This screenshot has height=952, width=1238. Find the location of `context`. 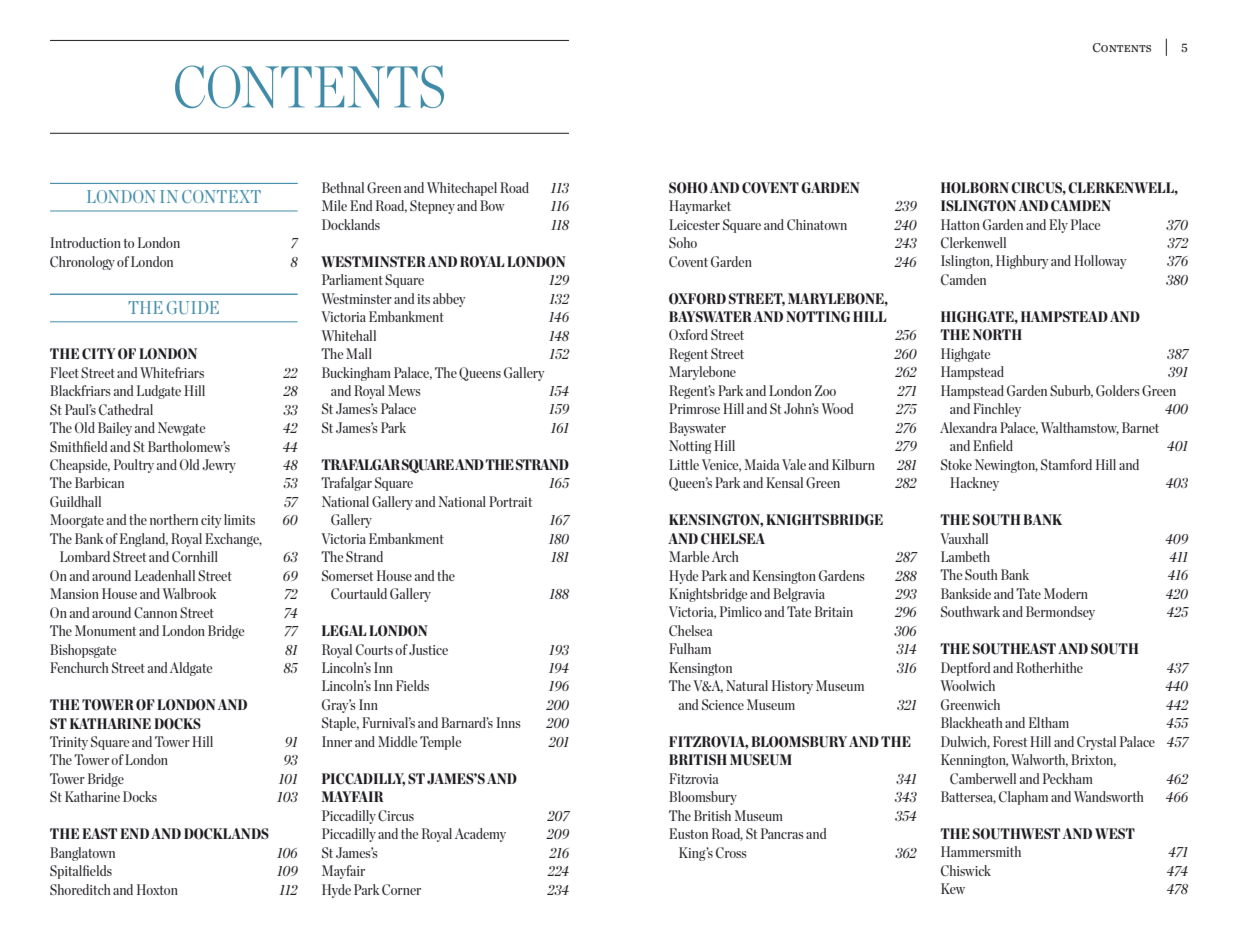

context is located at coordinates (221, 196).
